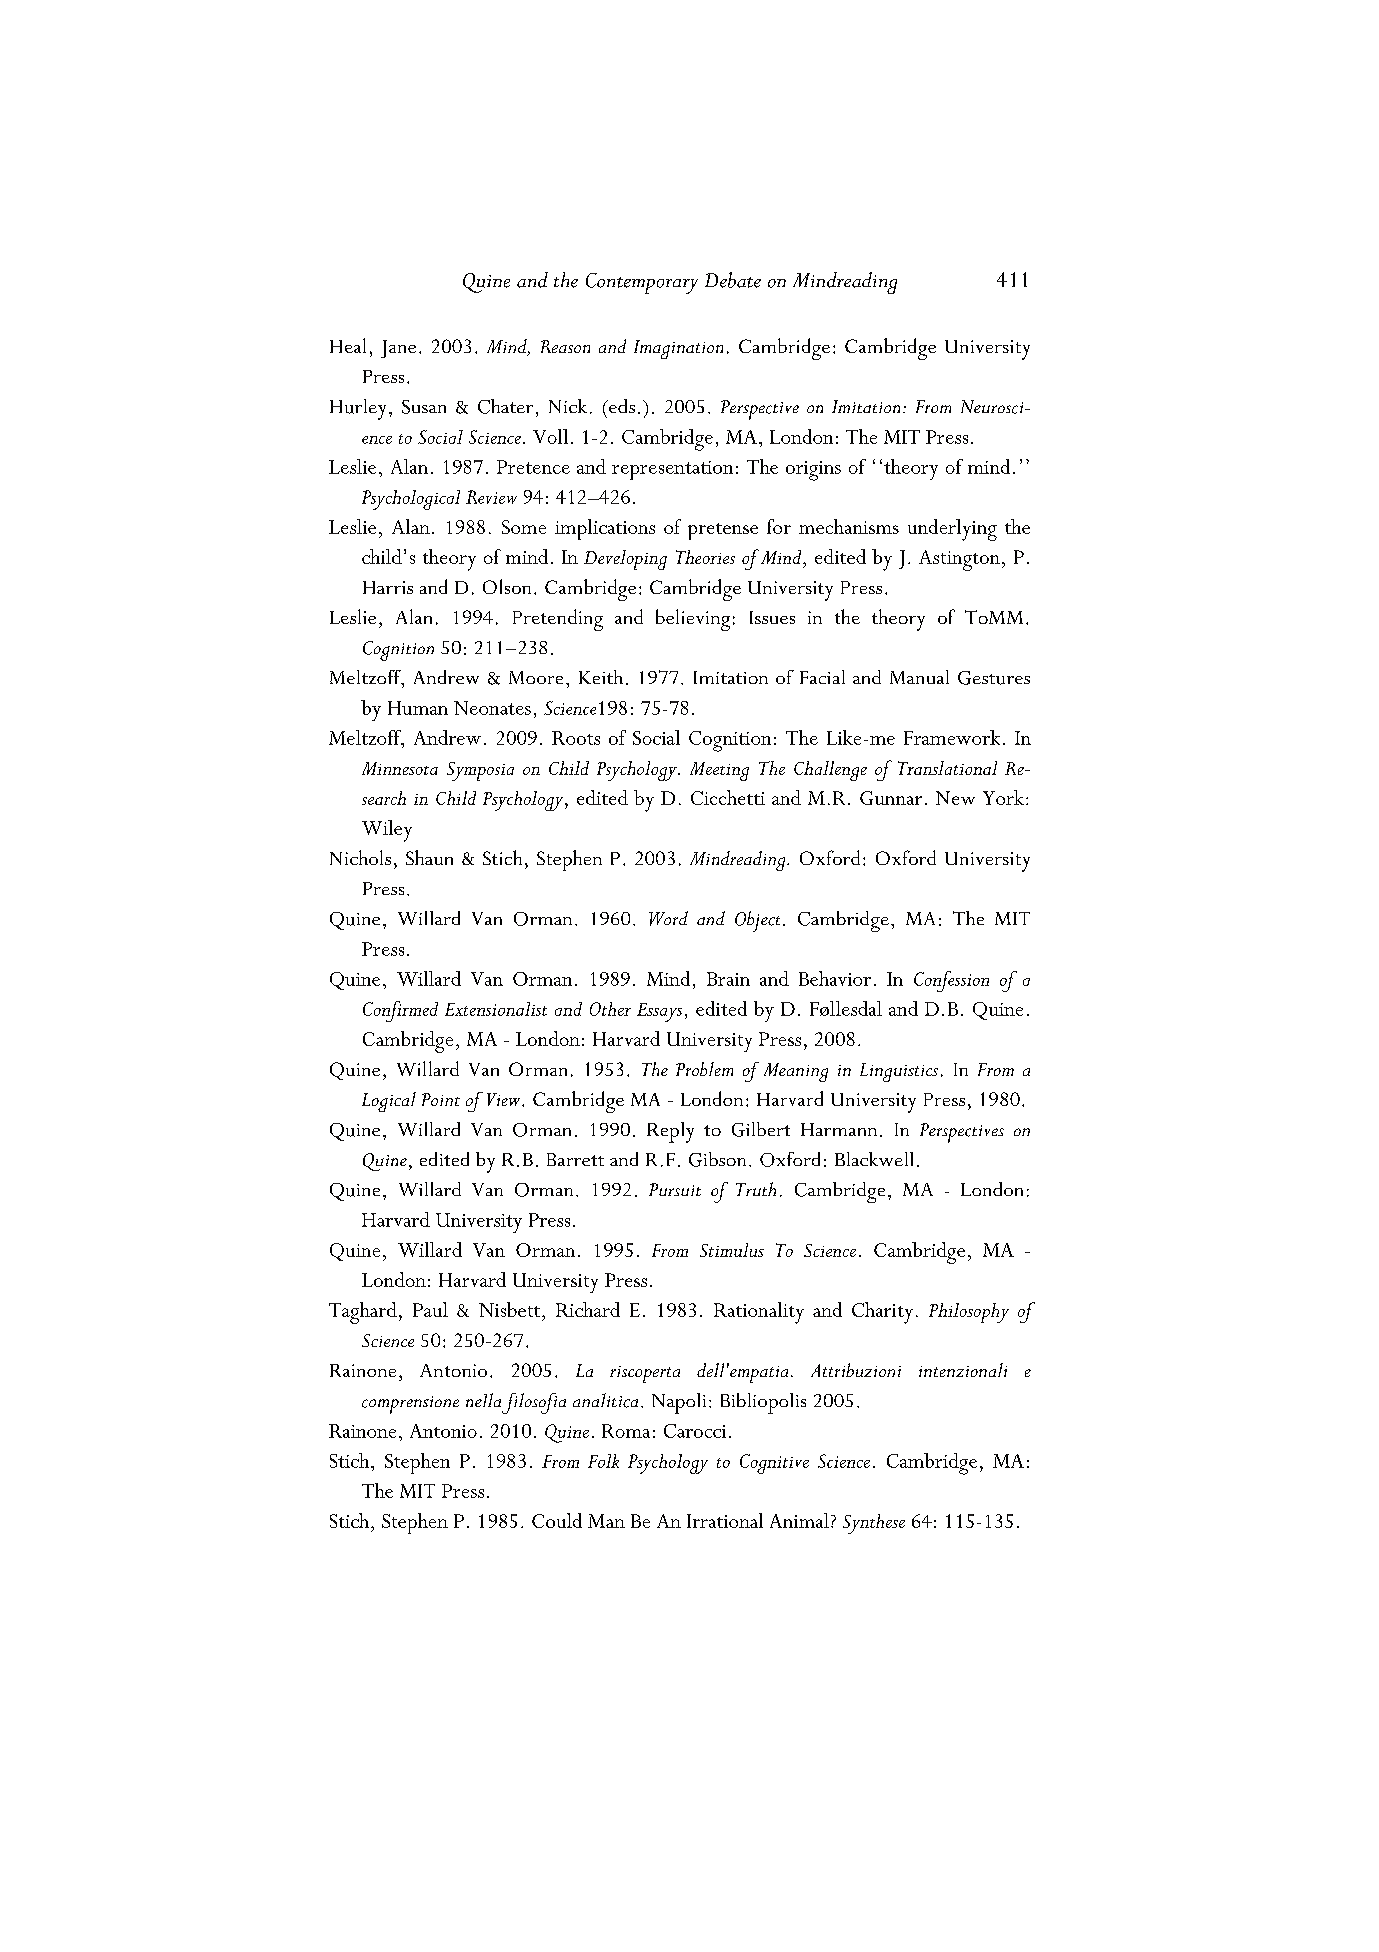  I want to click on Debate, so click(733, 280).
